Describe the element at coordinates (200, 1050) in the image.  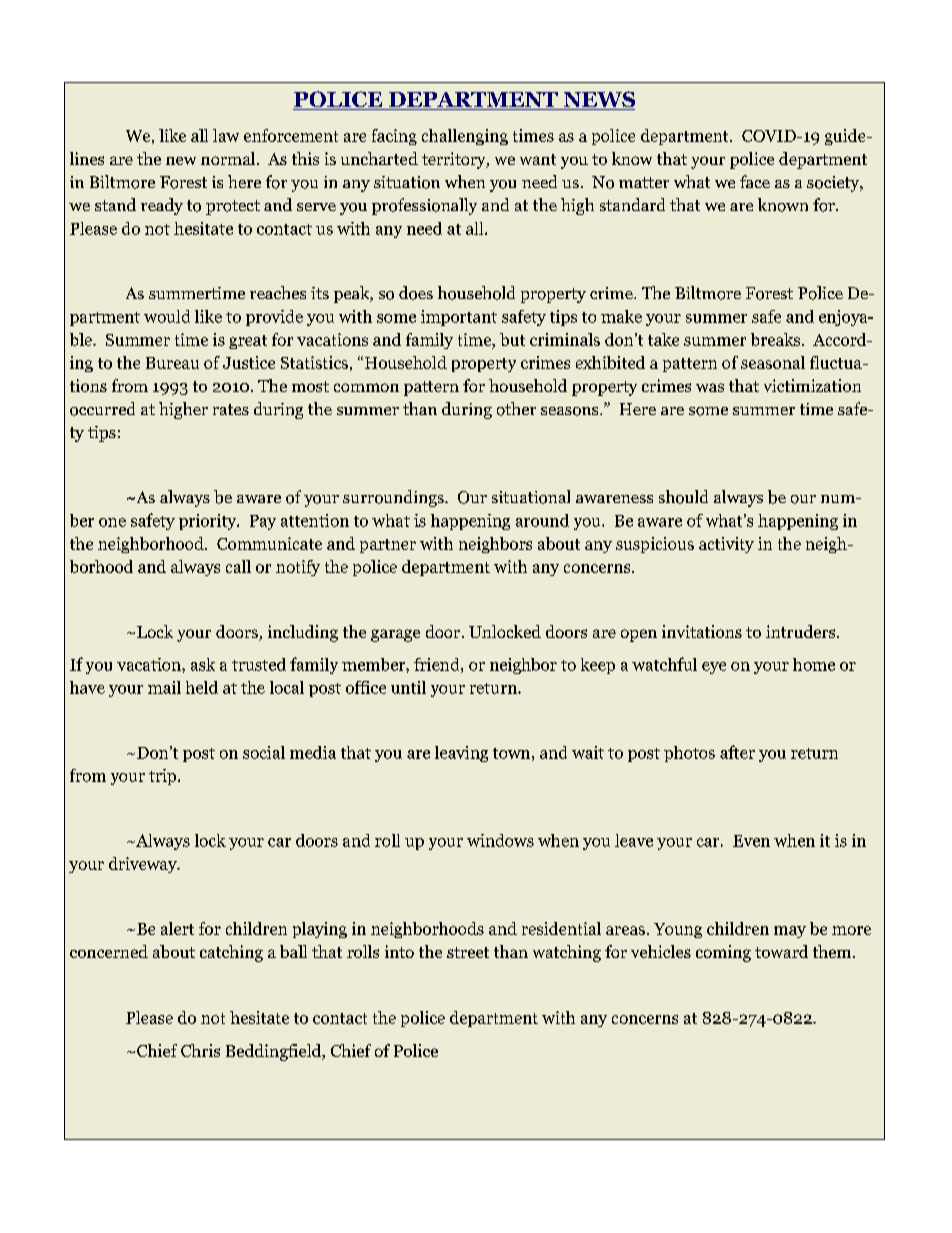
I see `Chris` at that location.
